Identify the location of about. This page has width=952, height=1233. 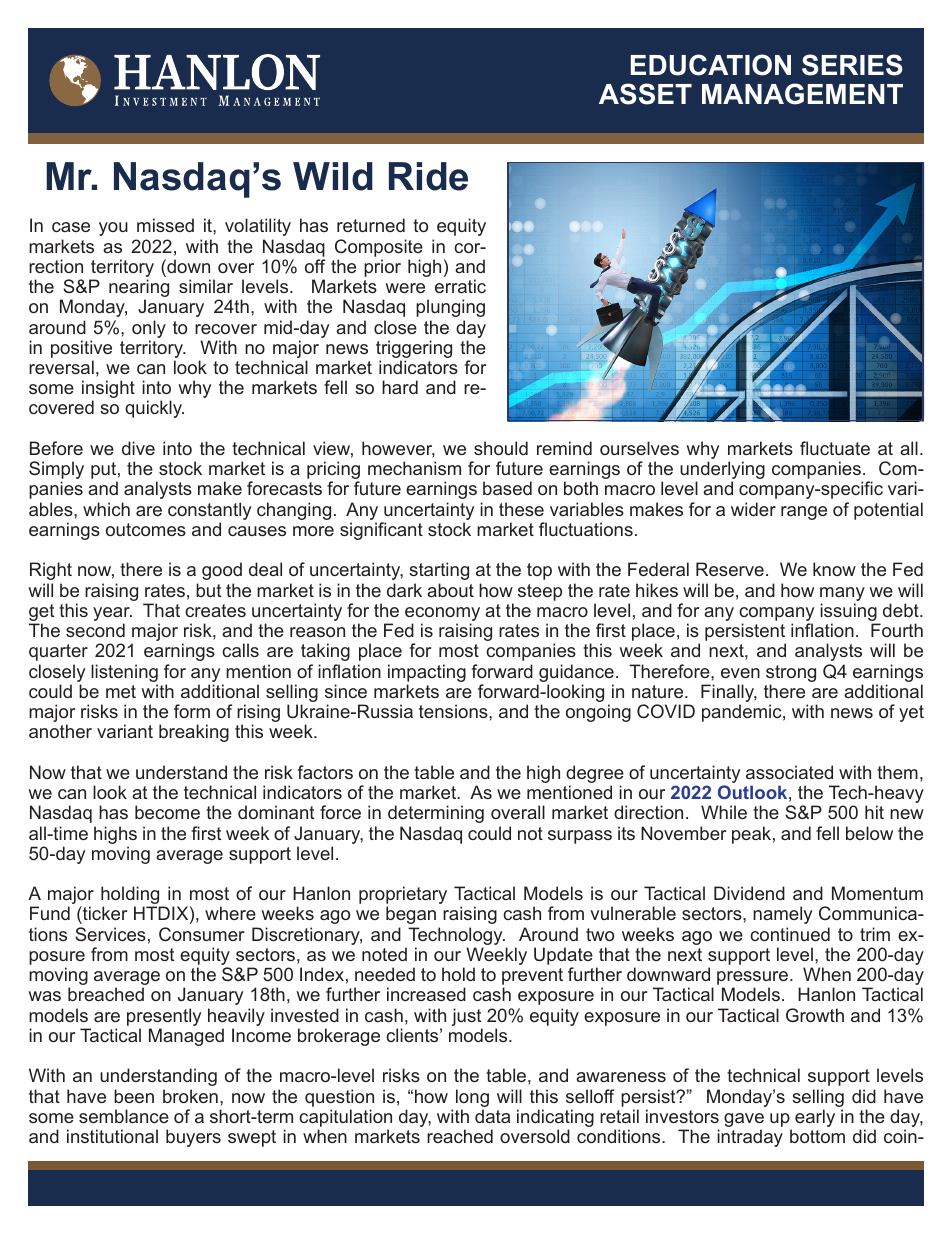
(450, 590).
